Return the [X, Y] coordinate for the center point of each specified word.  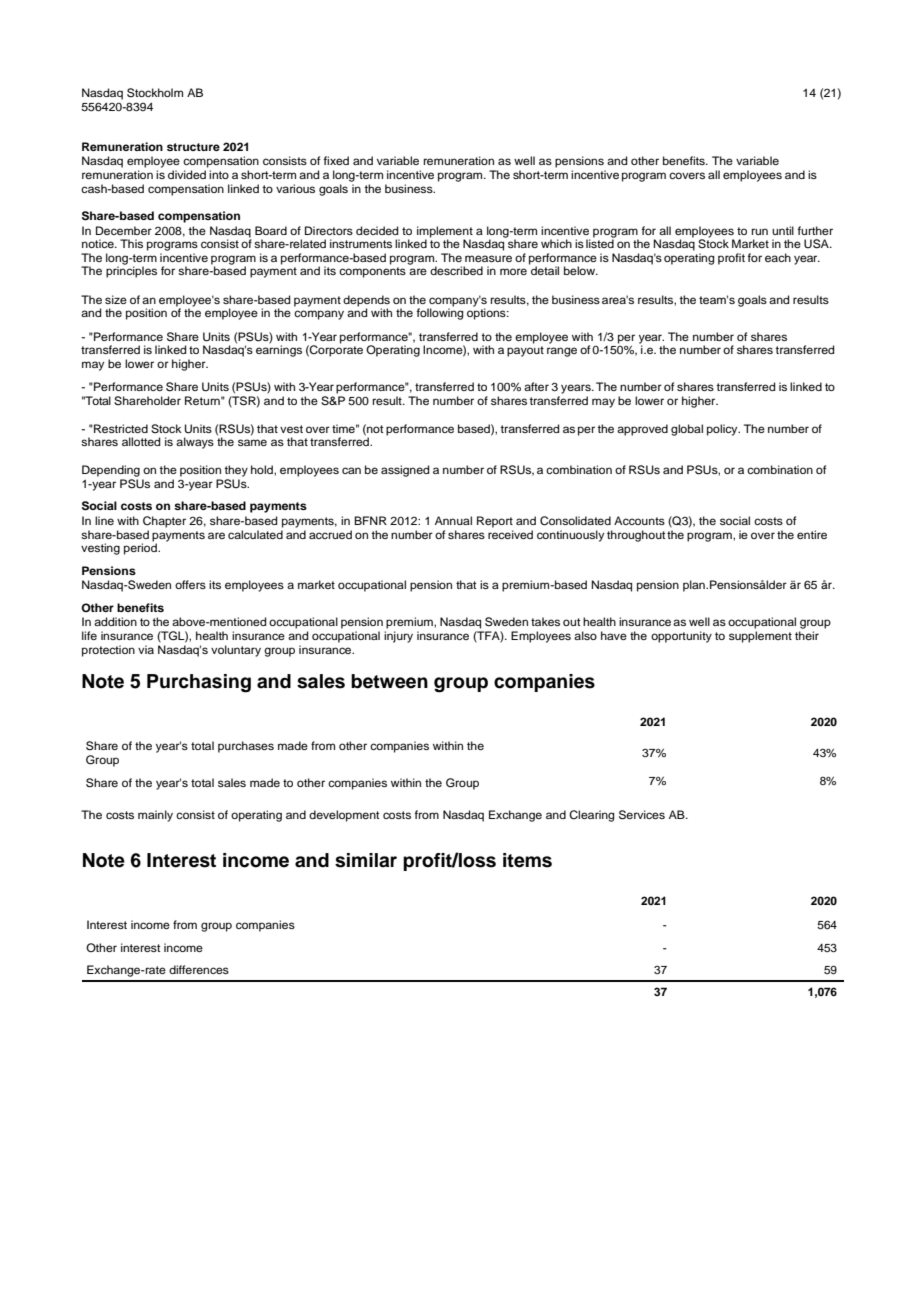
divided [187, 174]
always [195, 443]
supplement [760, 637]
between [389, 681]
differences [199, 969]
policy [723, 430]
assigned [405, 471]
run [760, 231]
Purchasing [199, 683]
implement [445, 233]
